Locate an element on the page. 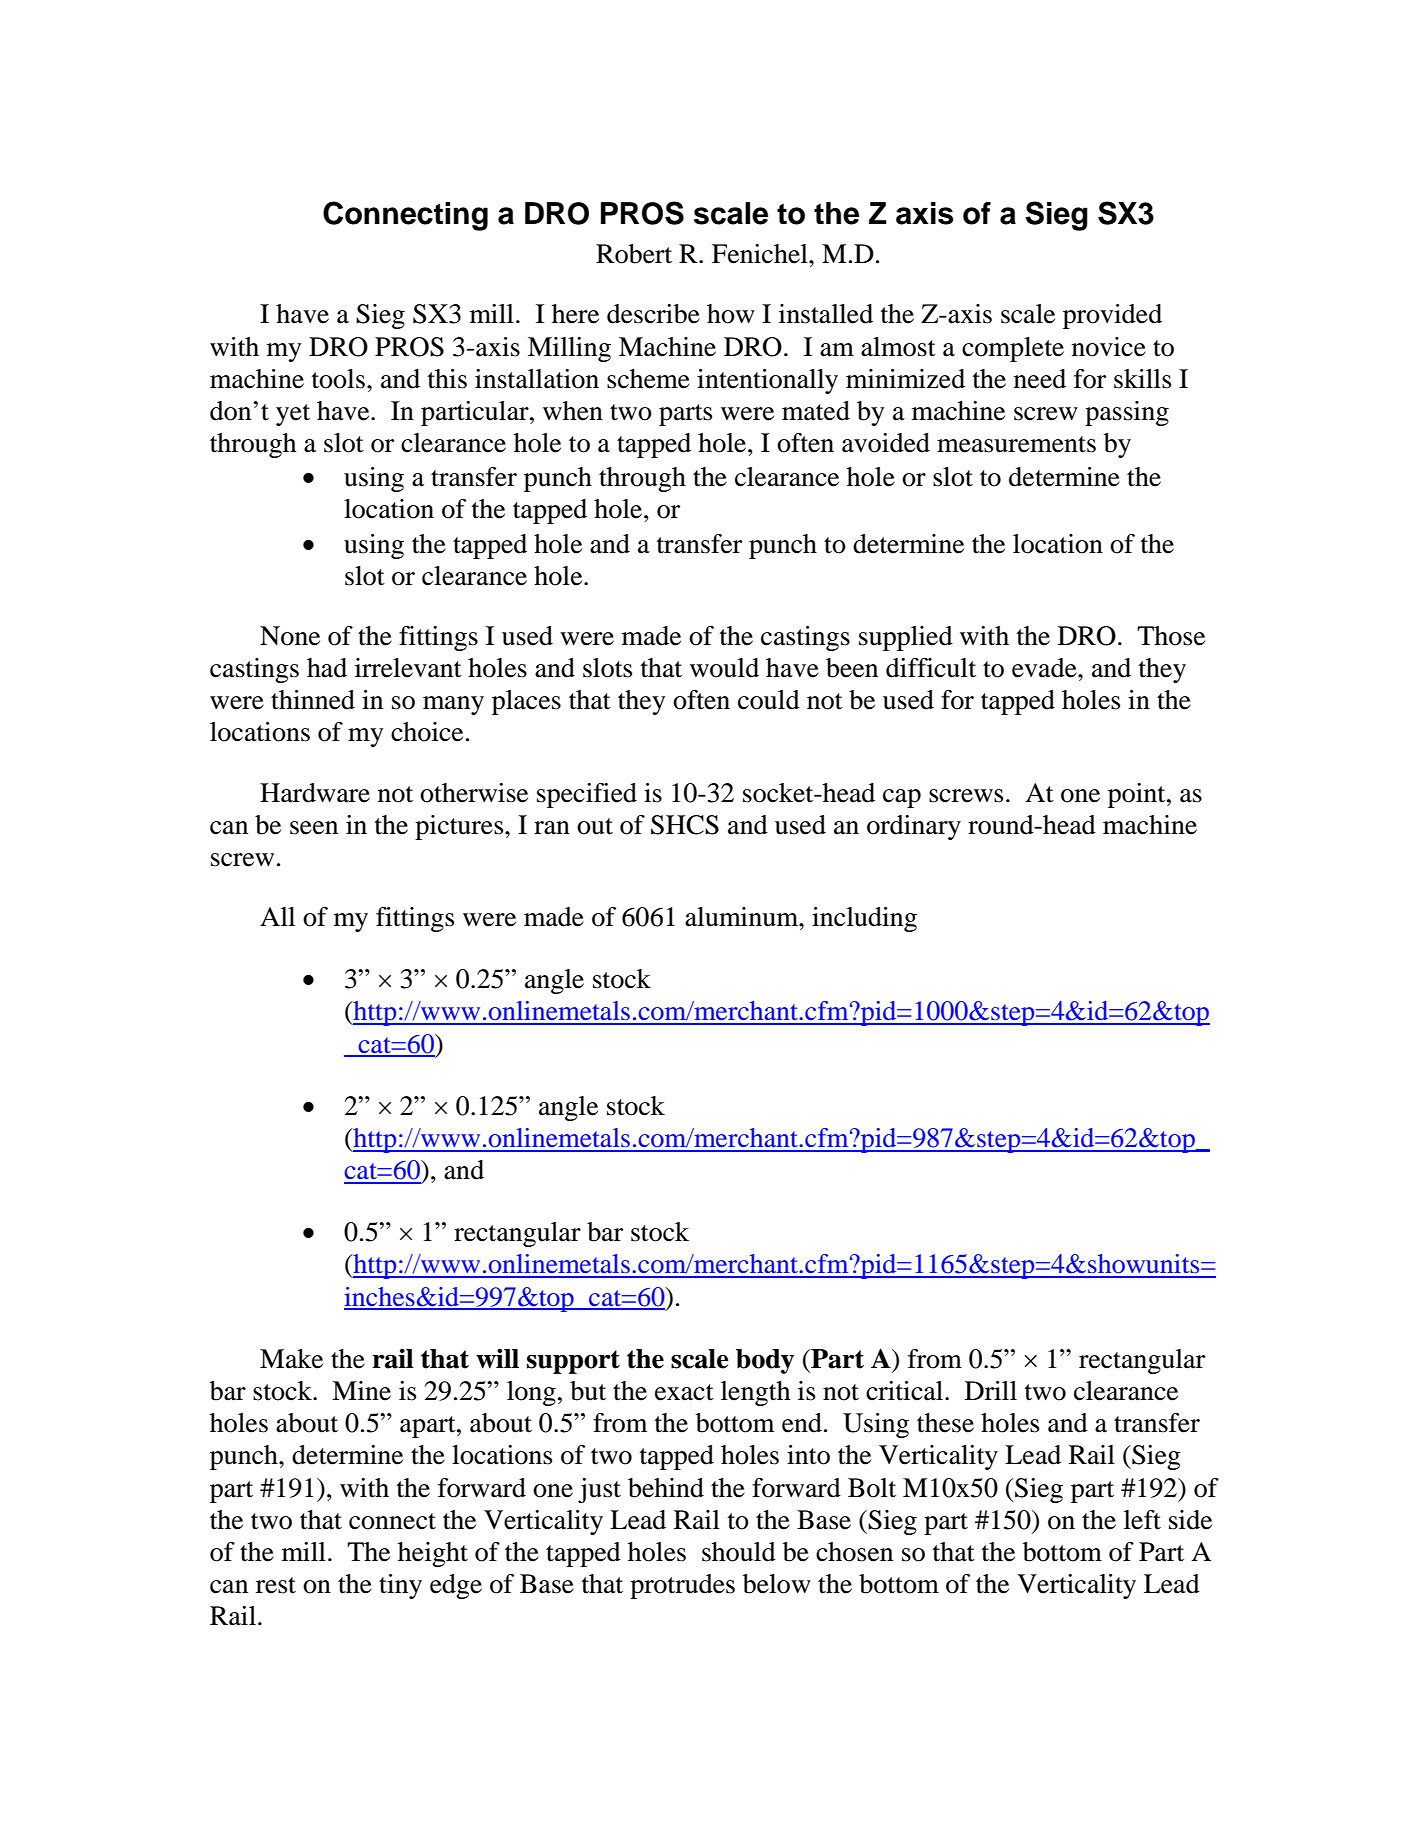  None is located at coordinates (290, 636).
